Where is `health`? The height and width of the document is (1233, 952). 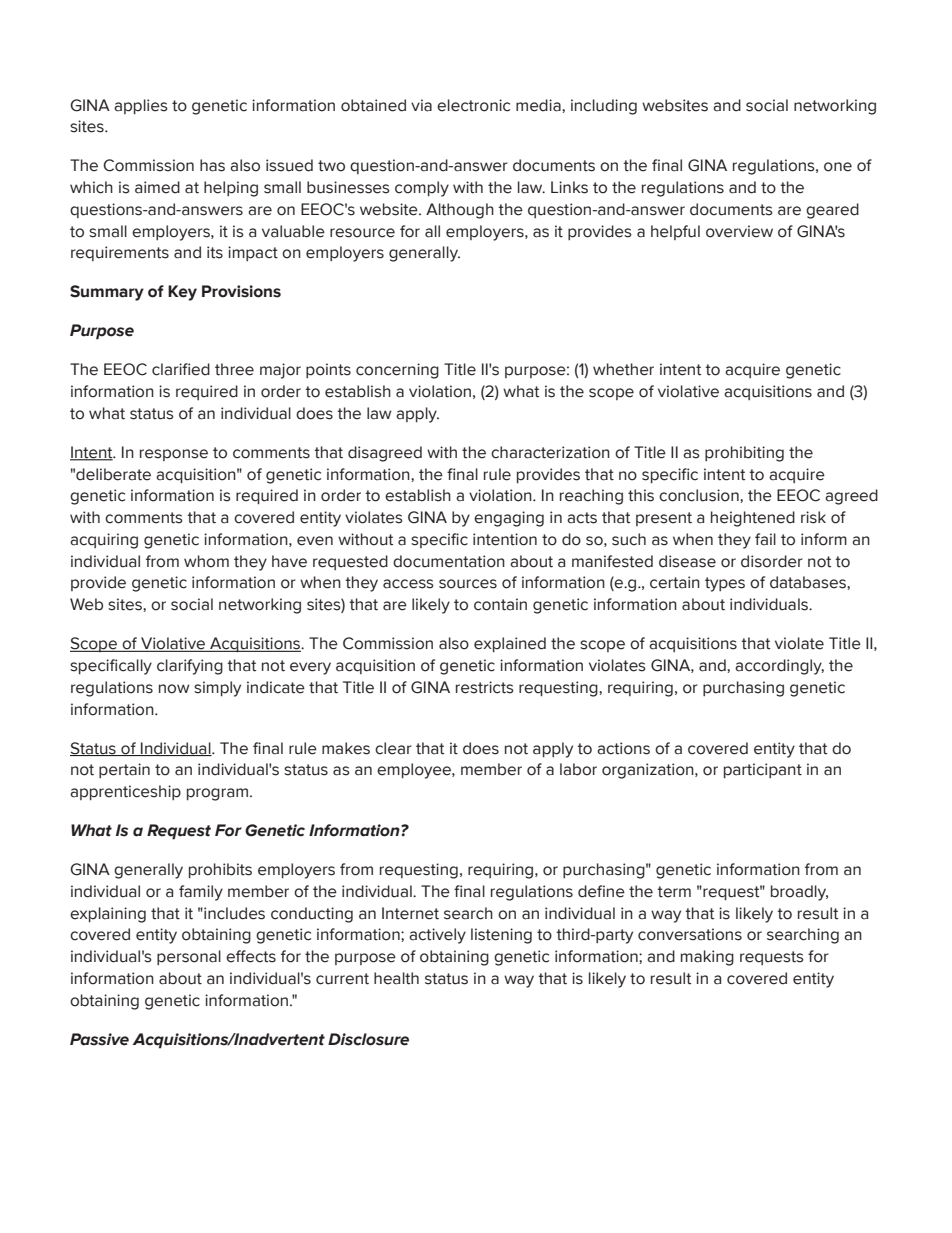 health is located at coordinates (396, 978).
